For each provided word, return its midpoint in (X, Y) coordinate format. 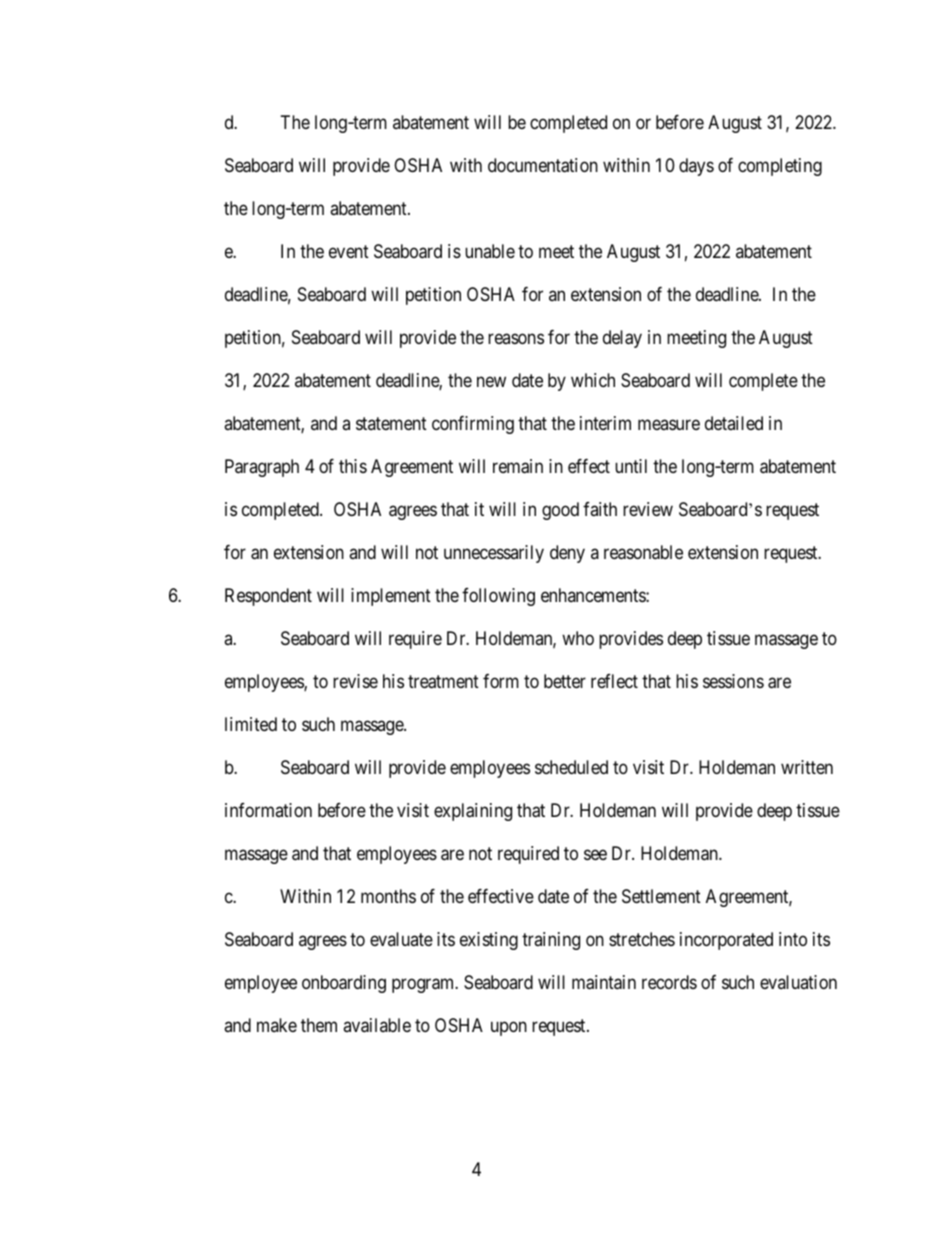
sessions (733, 681)
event (349, 251)
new (491, 382)
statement (391, 423)
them (319, 1025)
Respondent (268, 597)
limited (251, 724)
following (498, 597)
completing (780, 167)
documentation (543, 165)
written (807, 767)
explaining (473, 812)
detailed (734, 423)
